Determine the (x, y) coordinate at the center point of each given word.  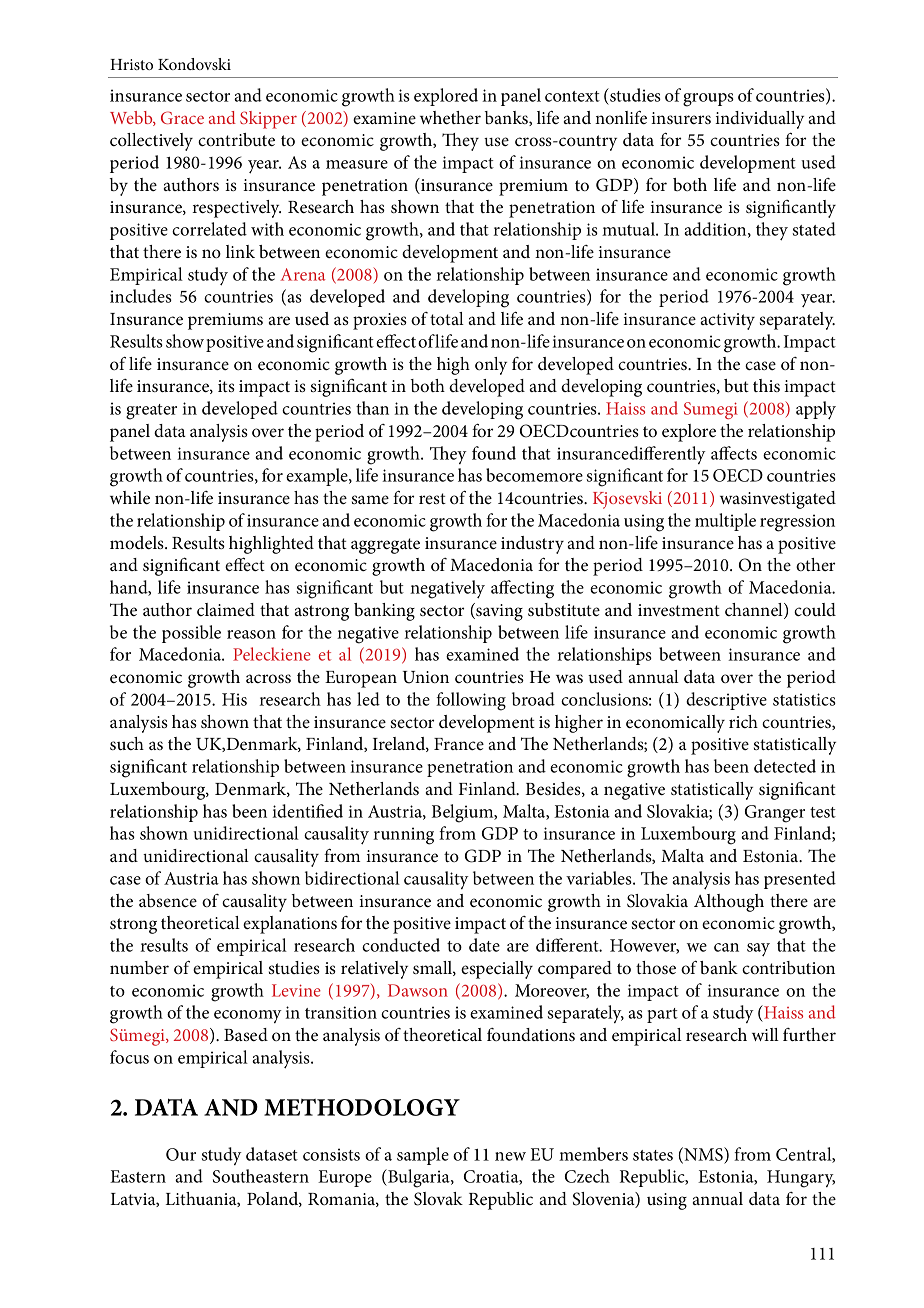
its (226, 386)
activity (728, 321)
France (459, 744)
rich (743, 721)
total (447, 318)
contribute (236, 139)
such (127, 743)
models (138, 542)
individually (759, 120)
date (484, 945)
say (758, 950)
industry (532, 545)
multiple (725, 522)
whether (450, 117)
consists (331, 1154)
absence (168, 900)
